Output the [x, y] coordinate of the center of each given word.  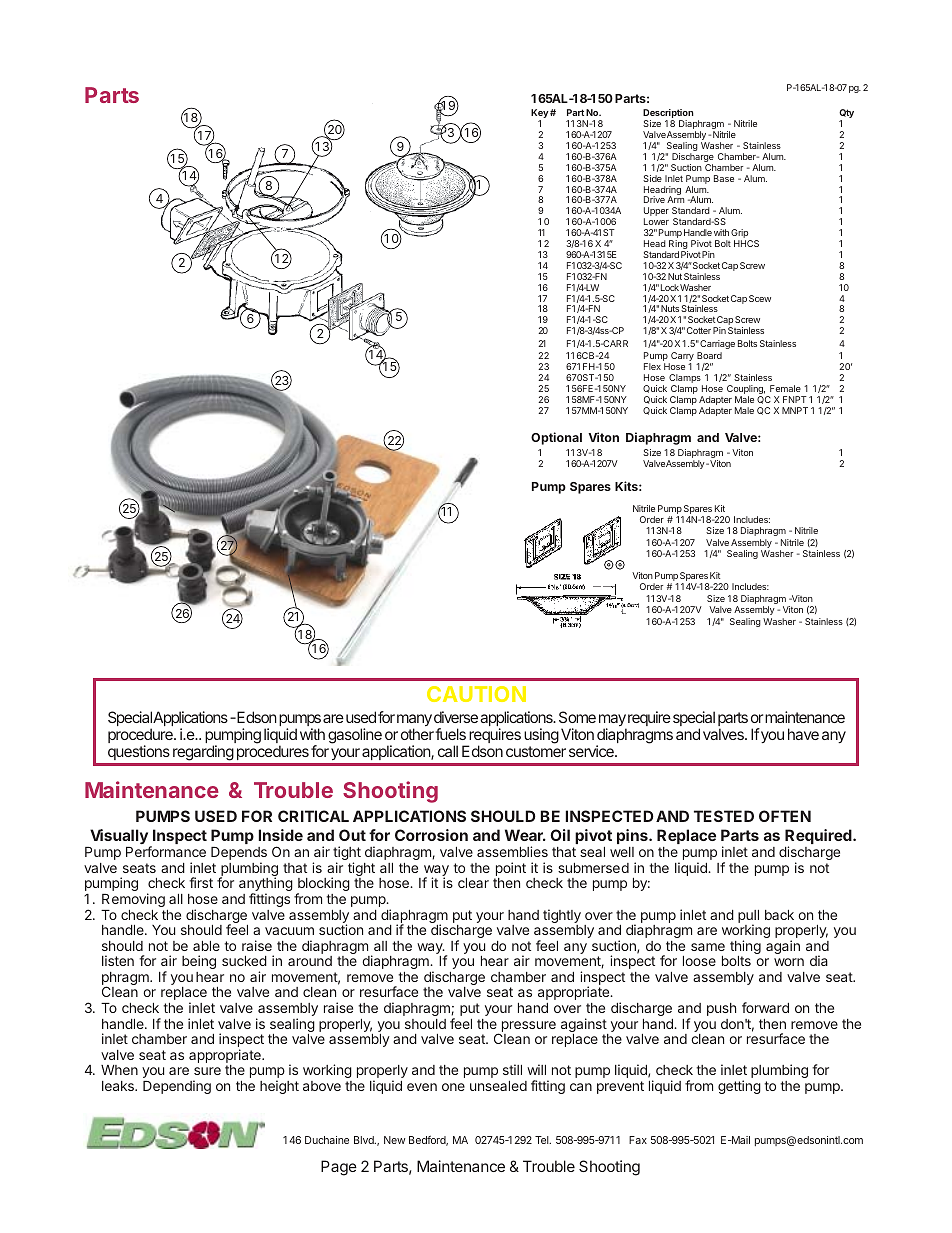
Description [668, 115]
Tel [543, 1140]
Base [724, 178]
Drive [654, 199]
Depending [177, 1087]
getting [739, 1087]
